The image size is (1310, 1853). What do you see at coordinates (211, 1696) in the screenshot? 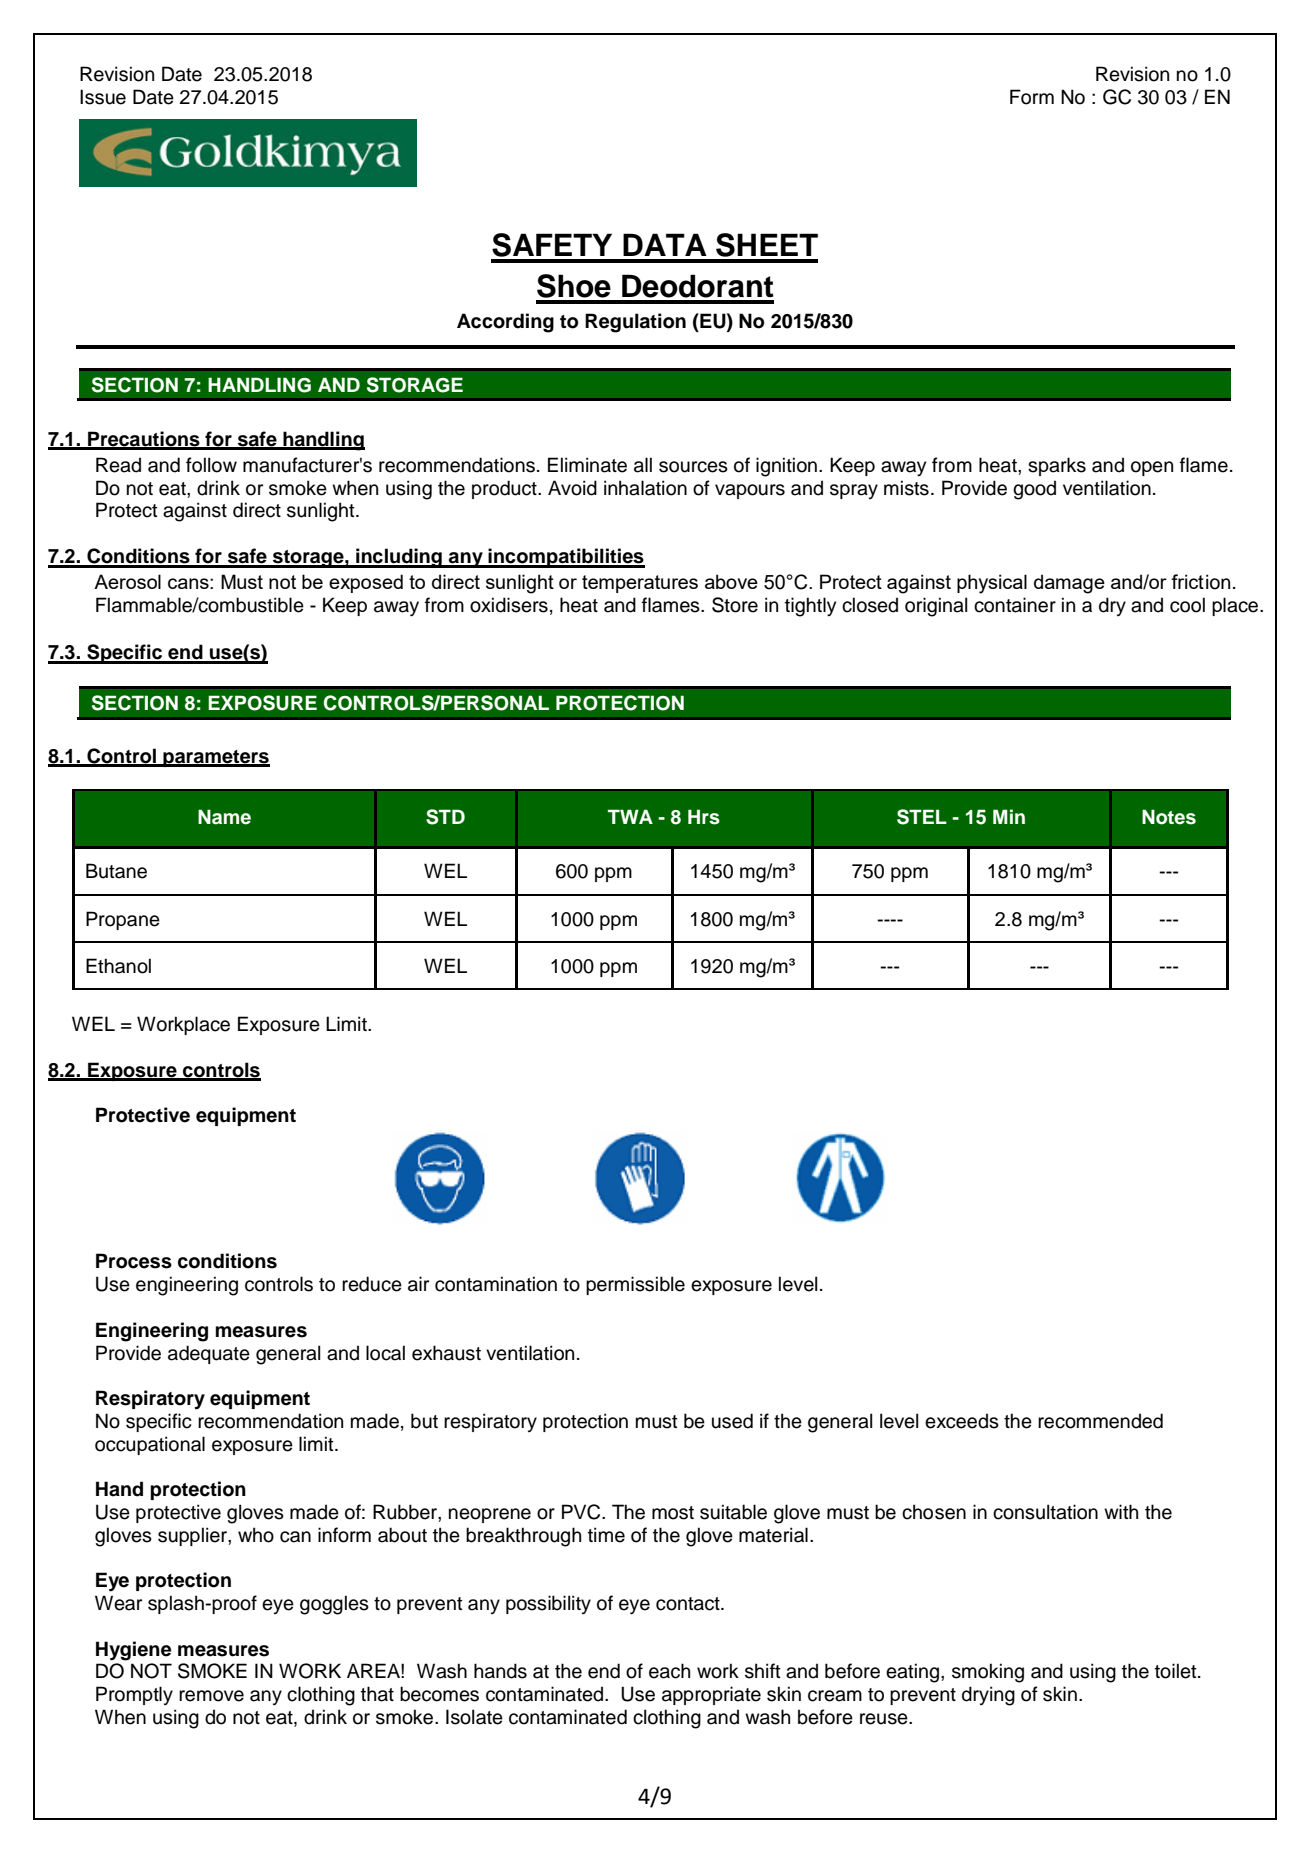
I see `remove` at bounding box center [211, 1696].
